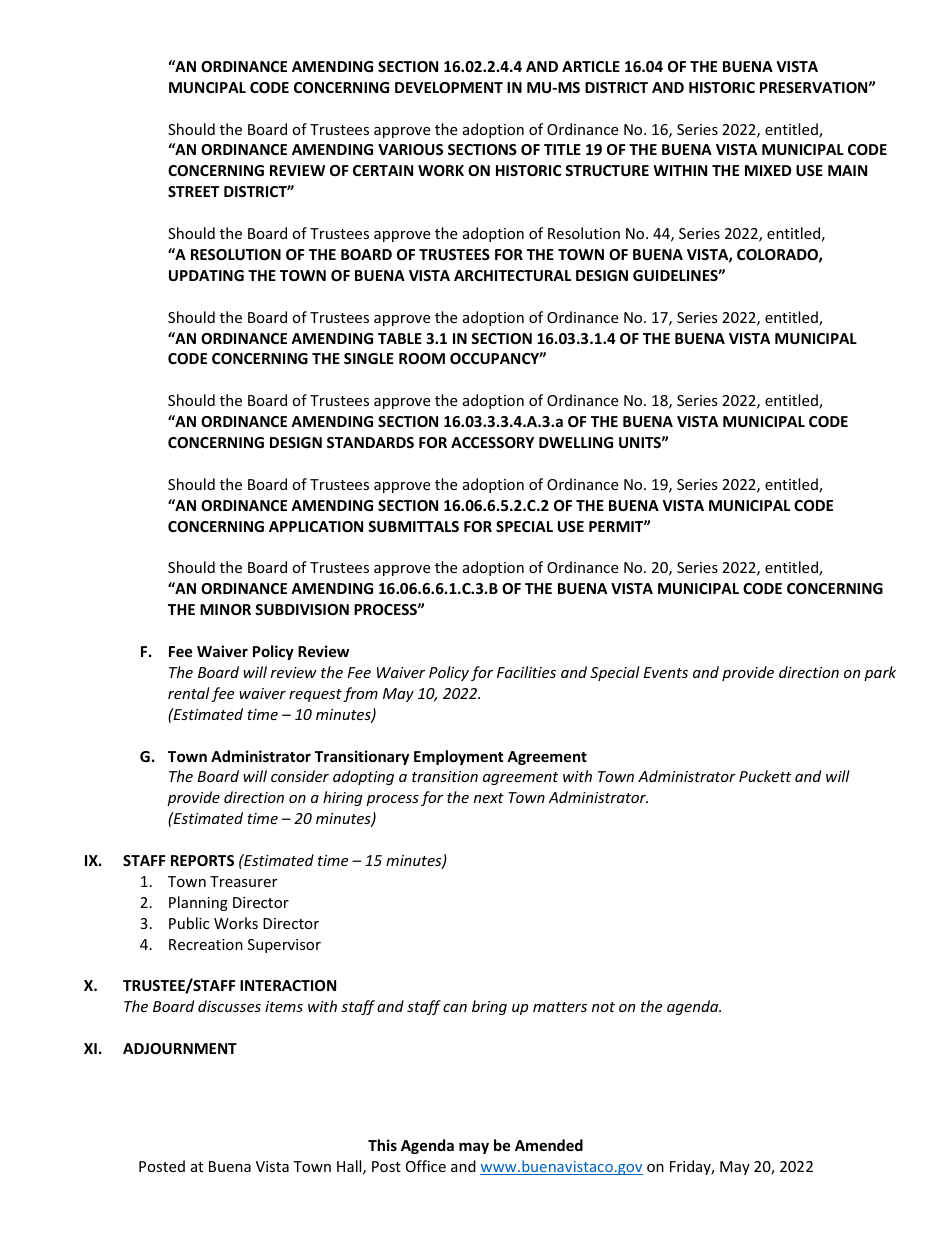 The height and width of the document is (1233, 952). I want to click on Puckett, so click(765, 776).
